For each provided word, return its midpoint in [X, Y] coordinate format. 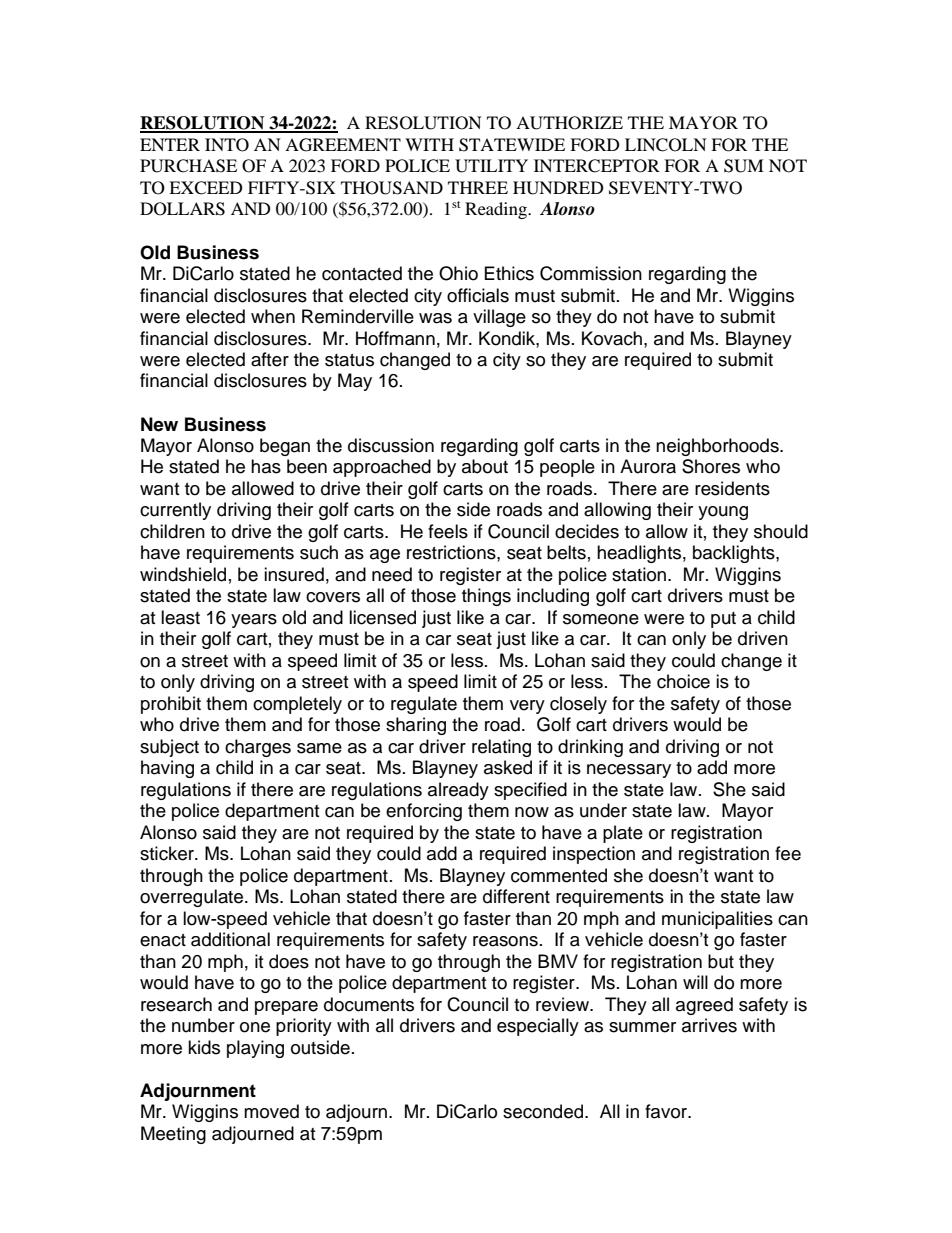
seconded [544, 1111]
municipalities [717, 920]
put [723, 620]
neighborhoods [718, 447]
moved [271, 1111]
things [486, 597]
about [485, 466]
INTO [227, 145]
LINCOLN [666, 145]
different [516, 896]
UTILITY [491, 166]
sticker [168, 853]
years [254, 621]
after [270, 359]
